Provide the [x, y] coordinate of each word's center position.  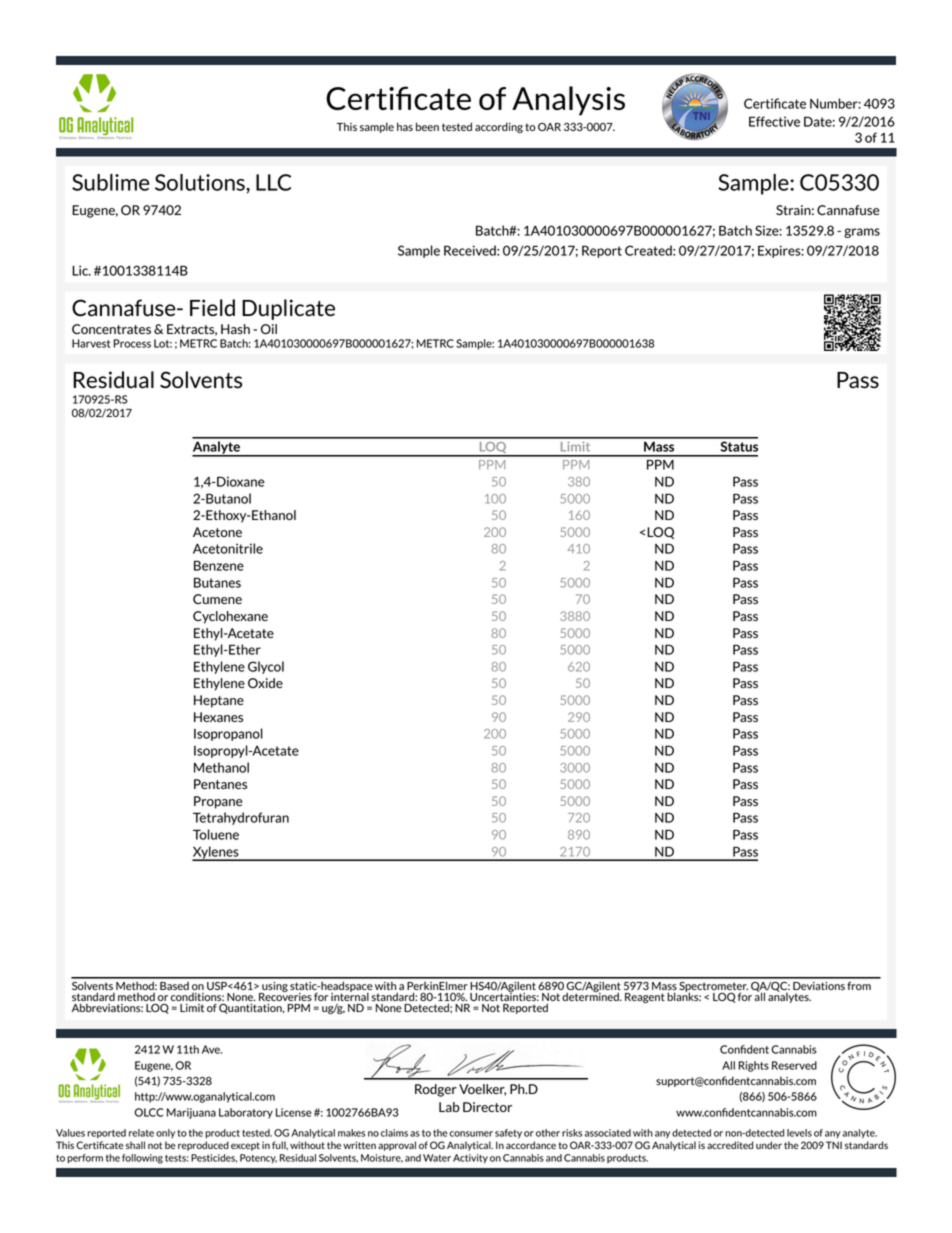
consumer [471, 1134]
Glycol [266, 667]
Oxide [265, 683]
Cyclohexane [230, 617]
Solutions [201, 182]
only [165, 1133]
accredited [730, 1145]
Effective [774, 121]
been [427, 126]
